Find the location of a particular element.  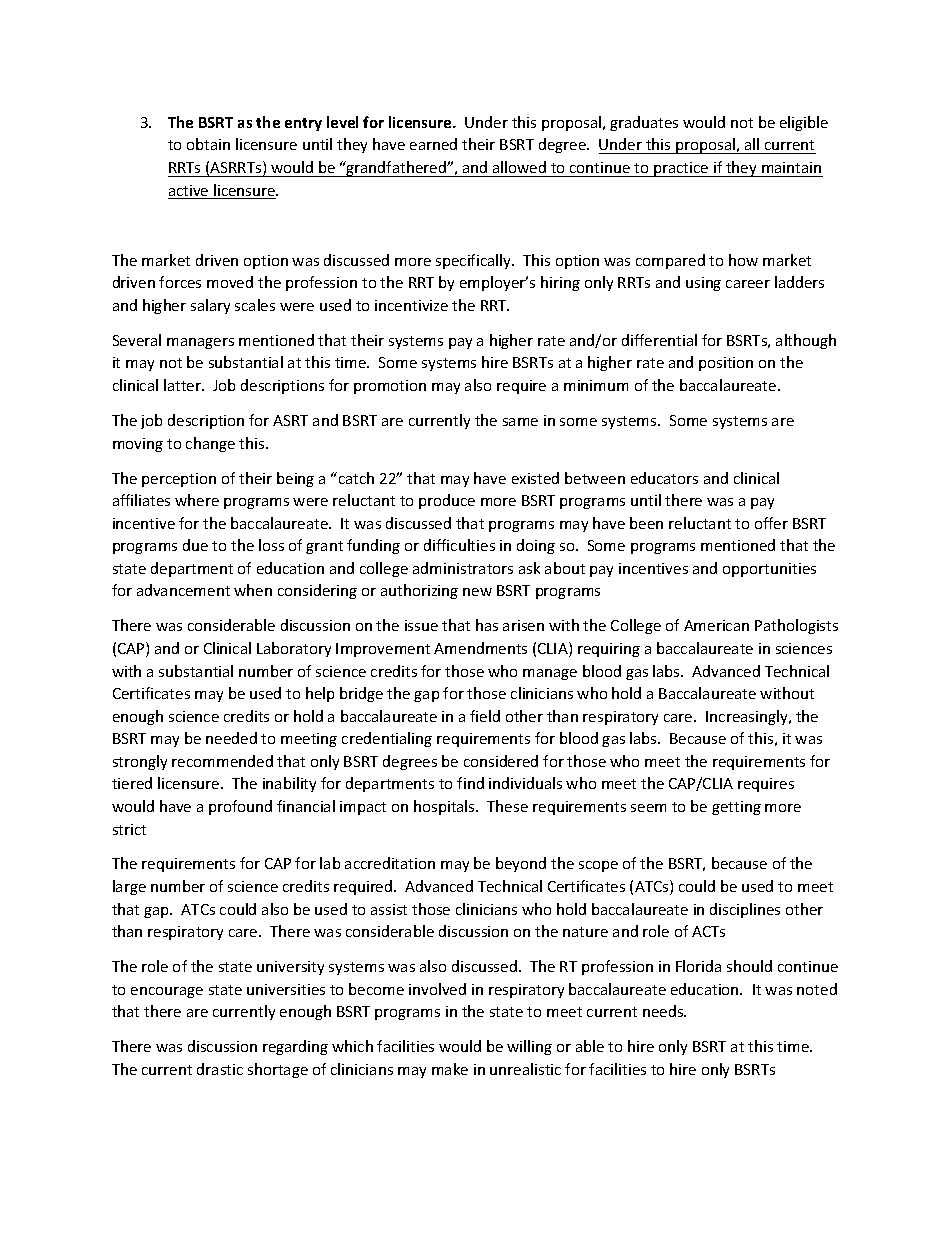

latter is located at coordinates (183, 385).
